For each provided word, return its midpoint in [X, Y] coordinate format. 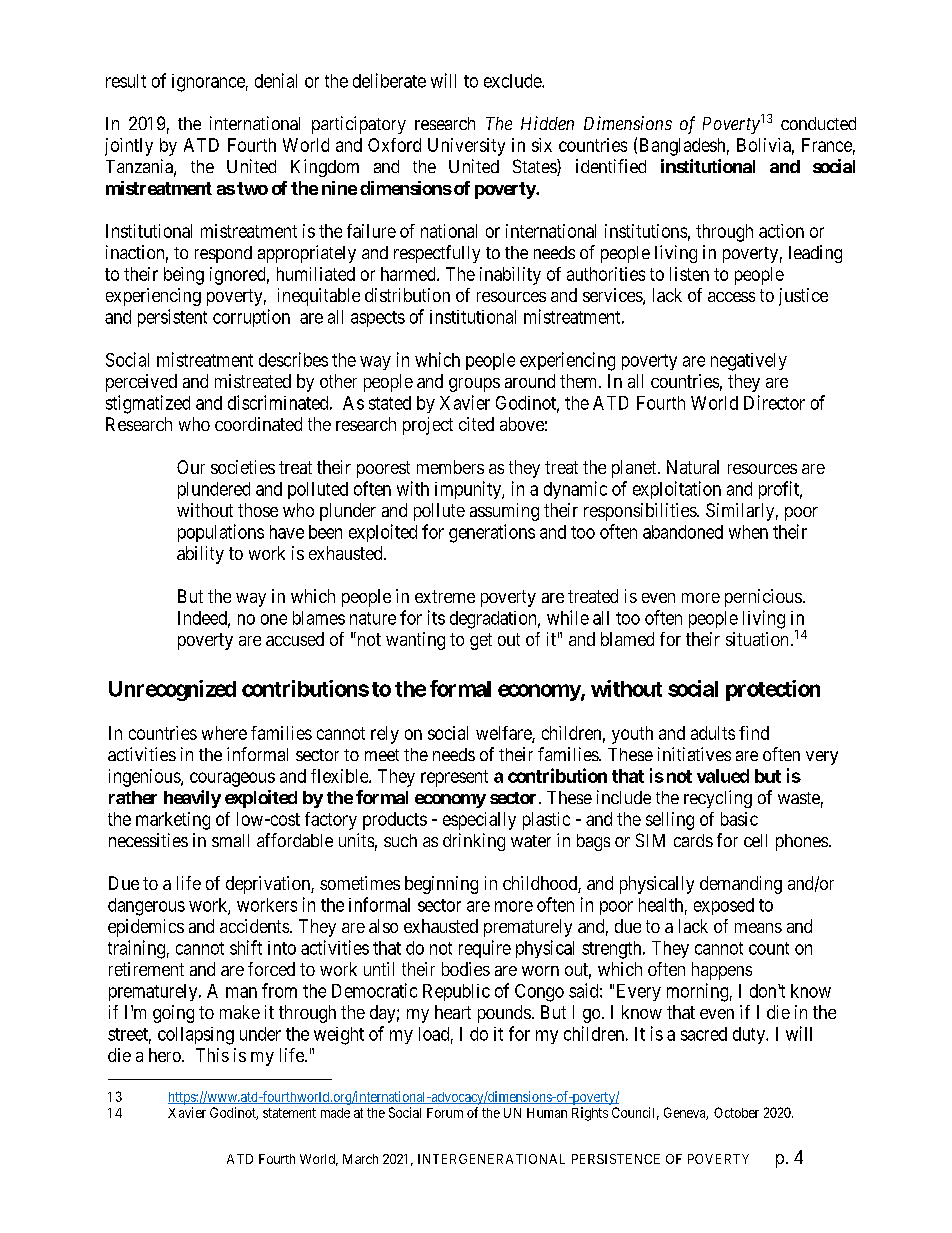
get [481, 641]
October [736, 1112]
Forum [445, 1113]
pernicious [763, 598]
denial [276, 80]
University [466, 147]
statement [289, 1113]
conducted [818, 123]
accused [295, 639]
